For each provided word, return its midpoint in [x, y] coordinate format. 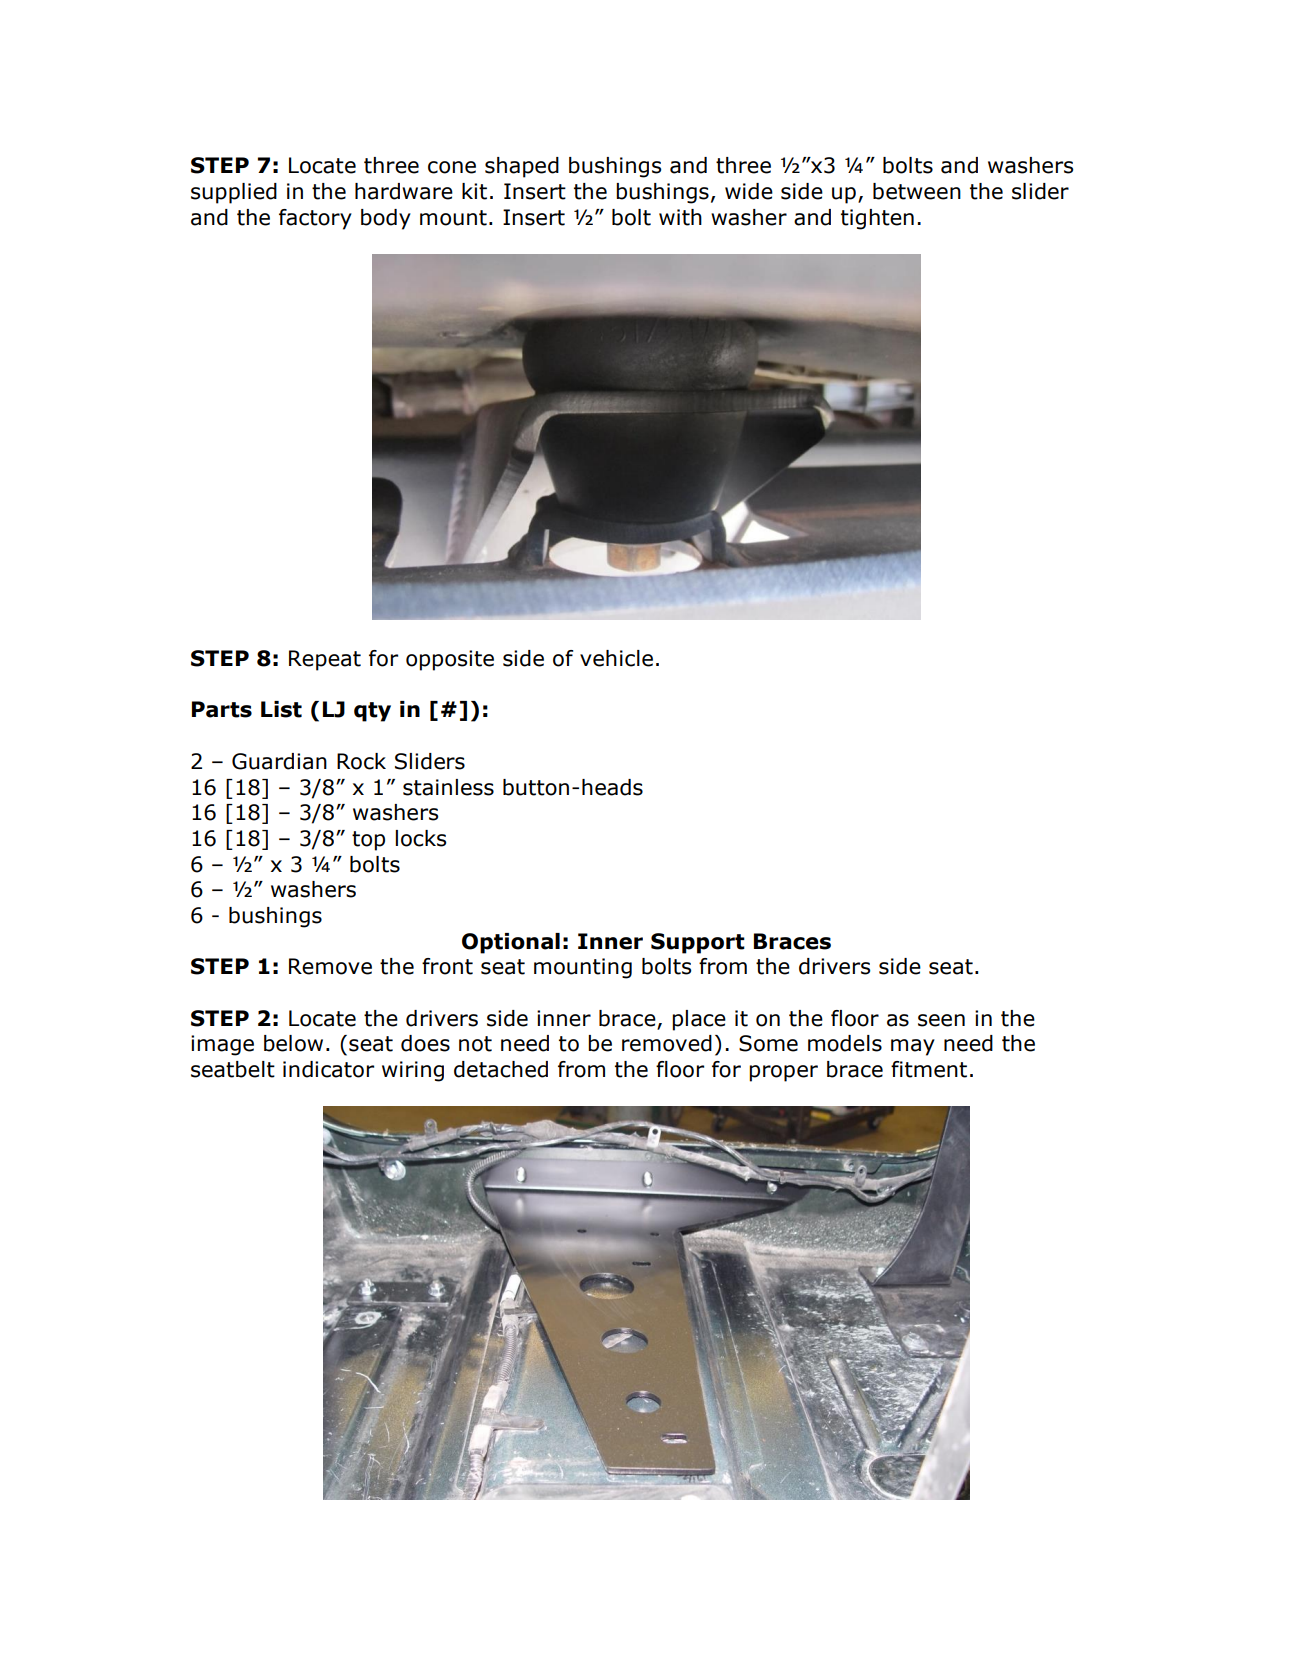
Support [698, 943]
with [680, 217]
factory [315, 219]
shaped [522, 167]
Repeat [325, 660]
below [293, 1043]
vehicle [616, 658]
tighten [877, 219]
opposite [450, 660]
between [917, 191]
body [386, 219]
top [368, 841]
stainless [448, 787]
